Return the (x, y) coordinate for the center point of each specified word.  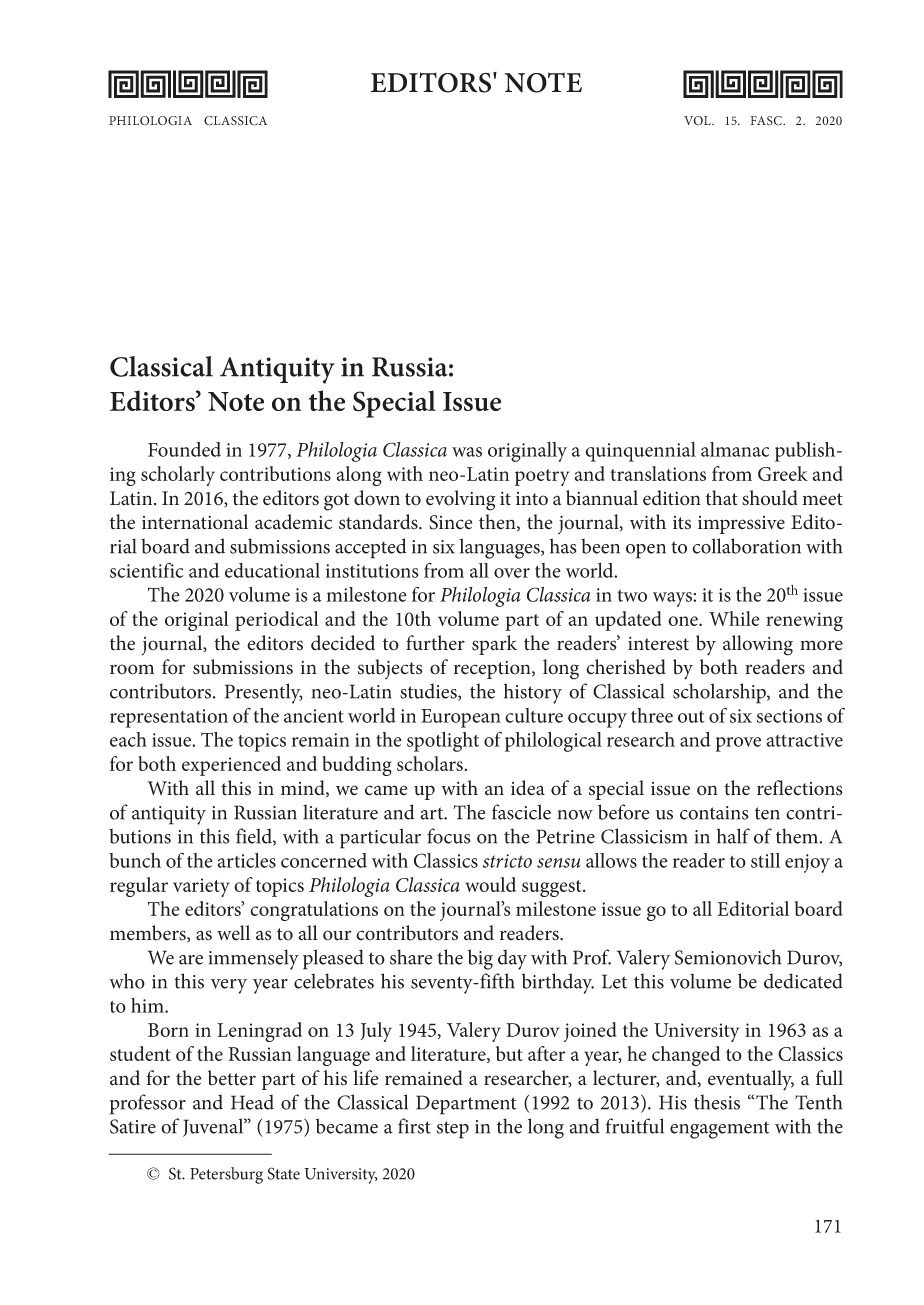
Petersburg (226, 1175)
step (453, 1130)
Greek (783, 473)
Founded (184, 449)
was (467, 452)
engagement (720, 1130)
